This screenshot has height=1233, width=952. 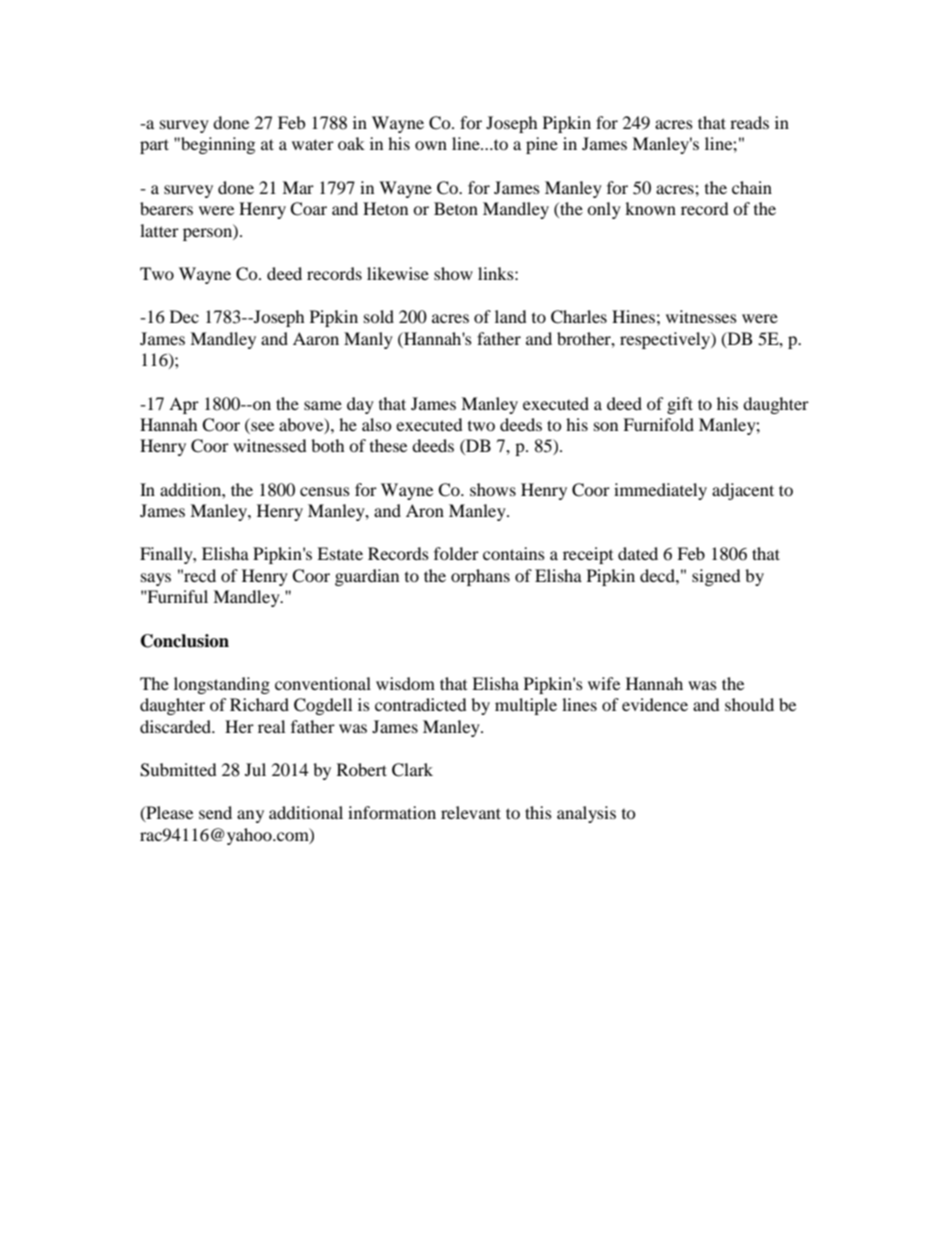 What do you see at coordinates (217, 145) in the screenshot?
I see `beginning` at bounding box center [217, 145].
